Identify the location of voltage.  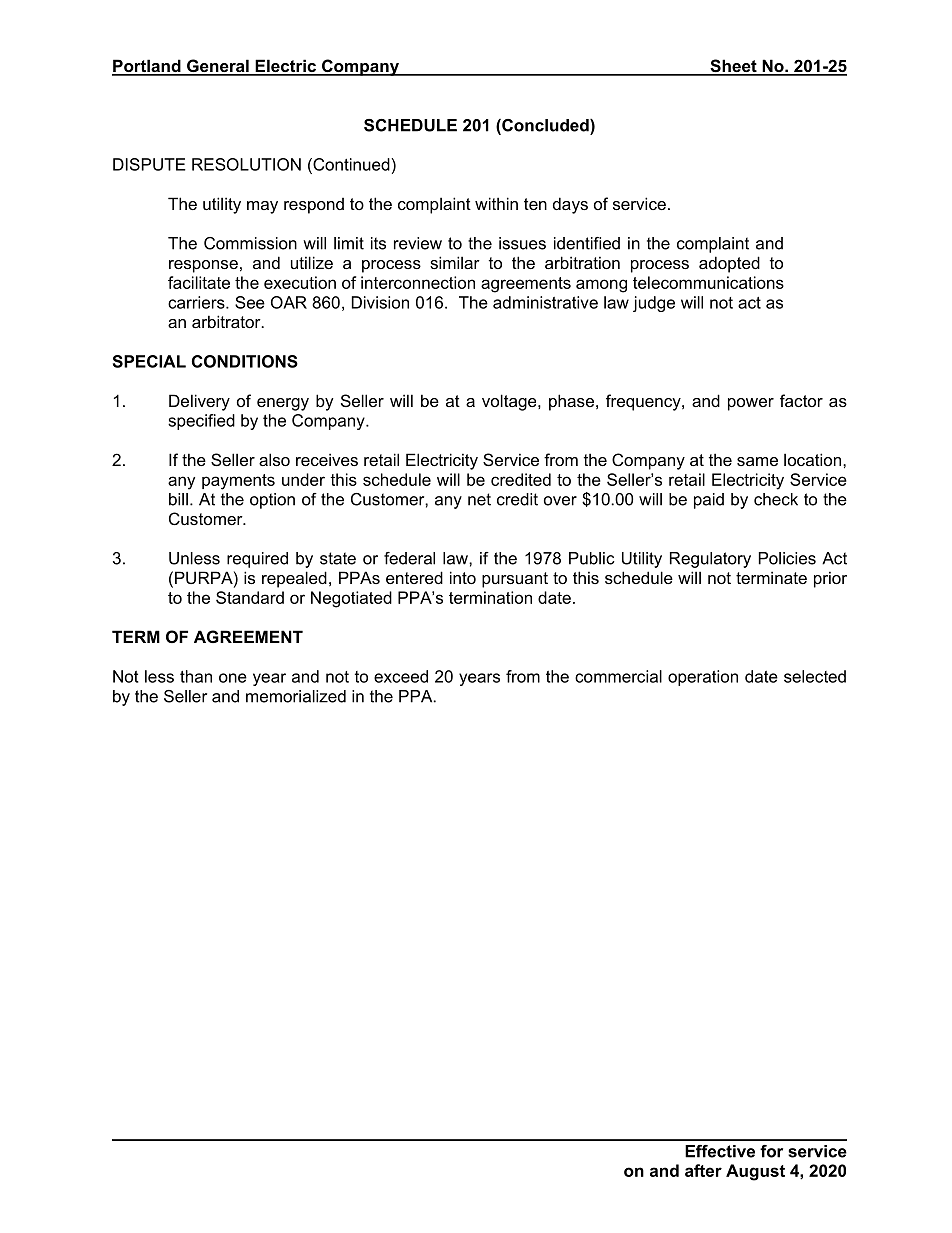
(510, 402).
